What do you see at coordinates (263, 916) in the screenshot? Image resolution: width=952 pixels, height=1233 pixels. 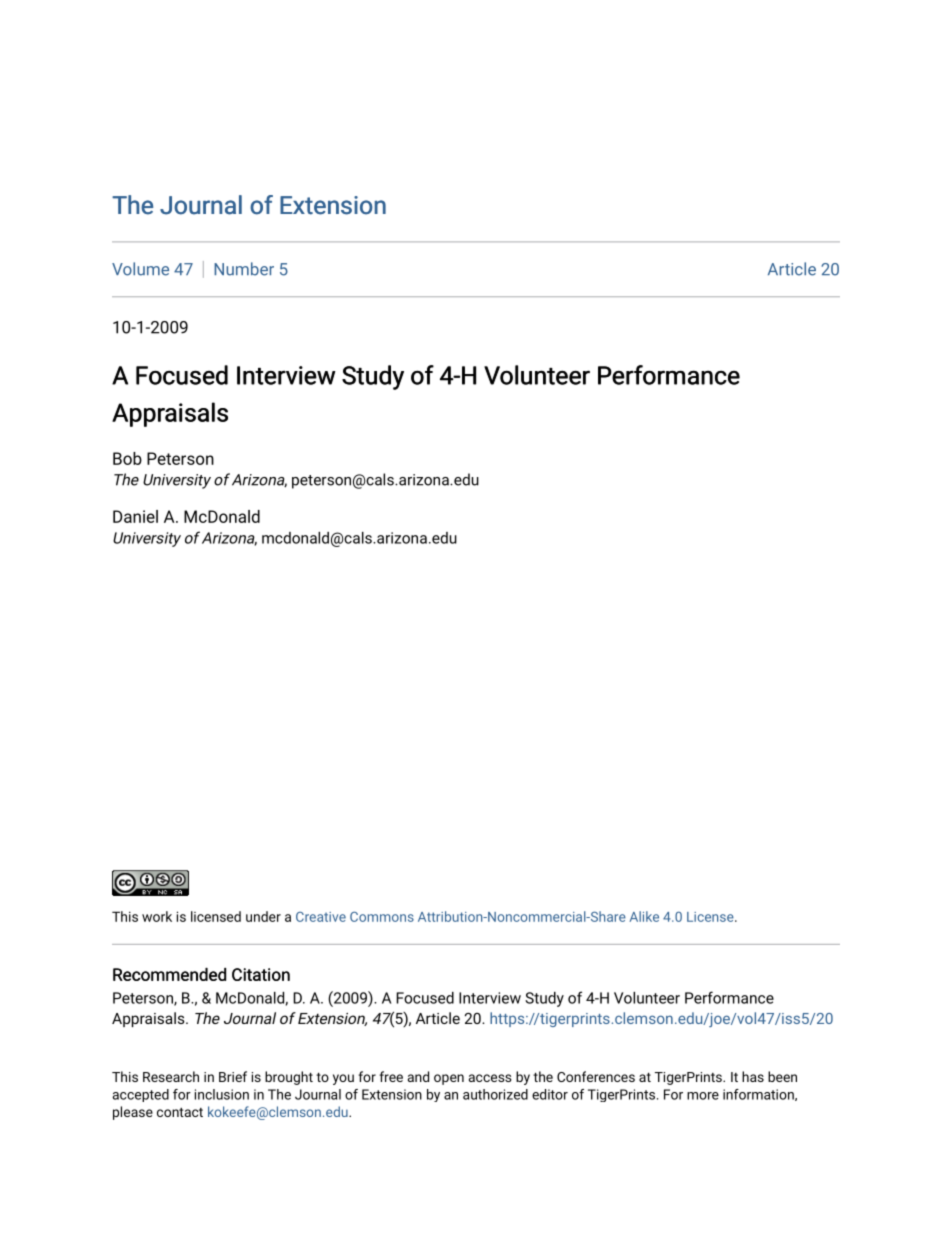 I see `under` at bounding box center [263, 916].
